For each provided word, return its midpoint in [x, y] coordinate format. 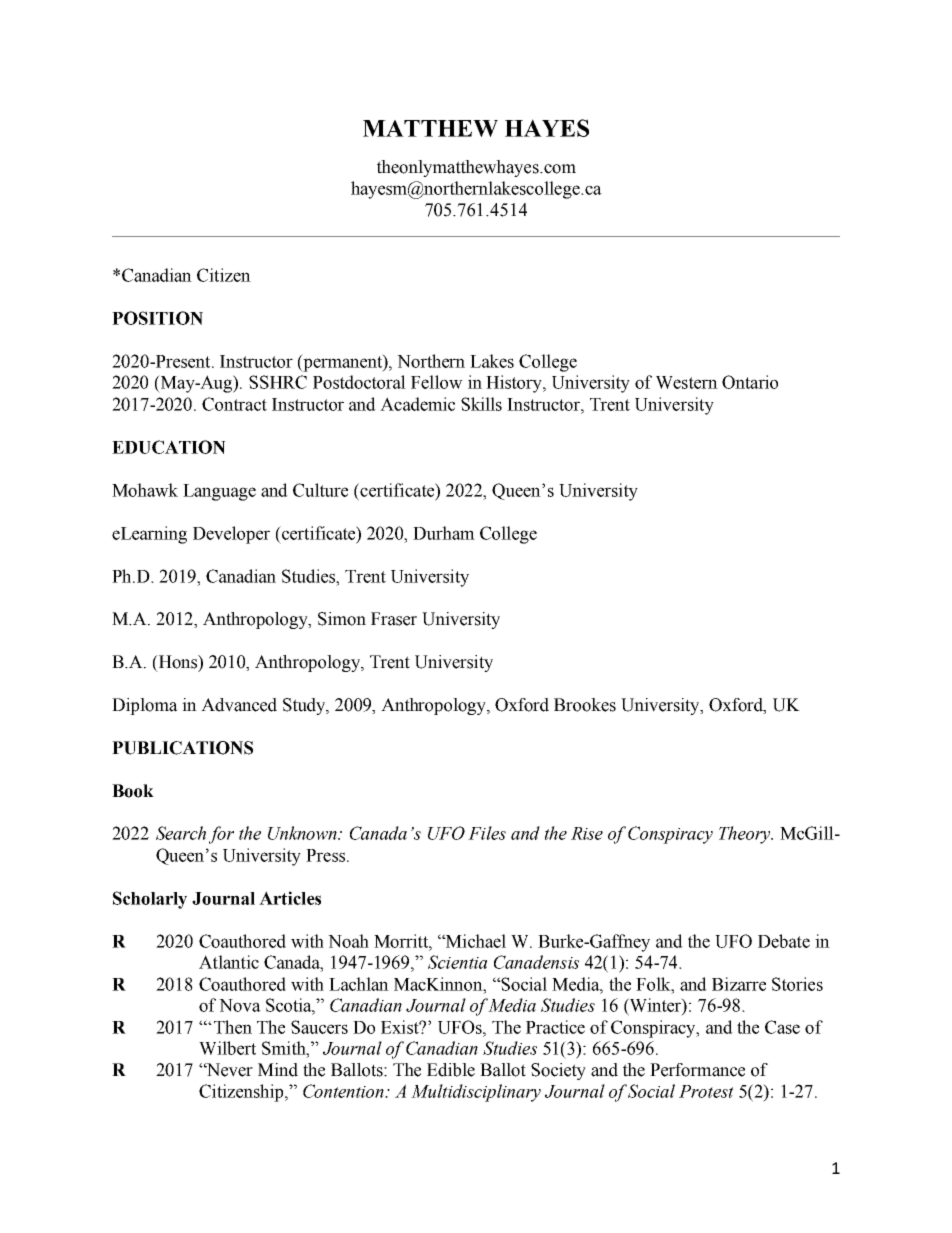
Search [181, 833]
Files [487, 833]
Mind [278, 1070]
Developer [231, 535]
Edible [451, 1070]
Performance [697, 1070]
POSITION [157, 318]
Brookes [585, 705]
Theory [746, 835]
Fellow [437, 382]
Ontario [750, 382]
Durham [444, 533]
